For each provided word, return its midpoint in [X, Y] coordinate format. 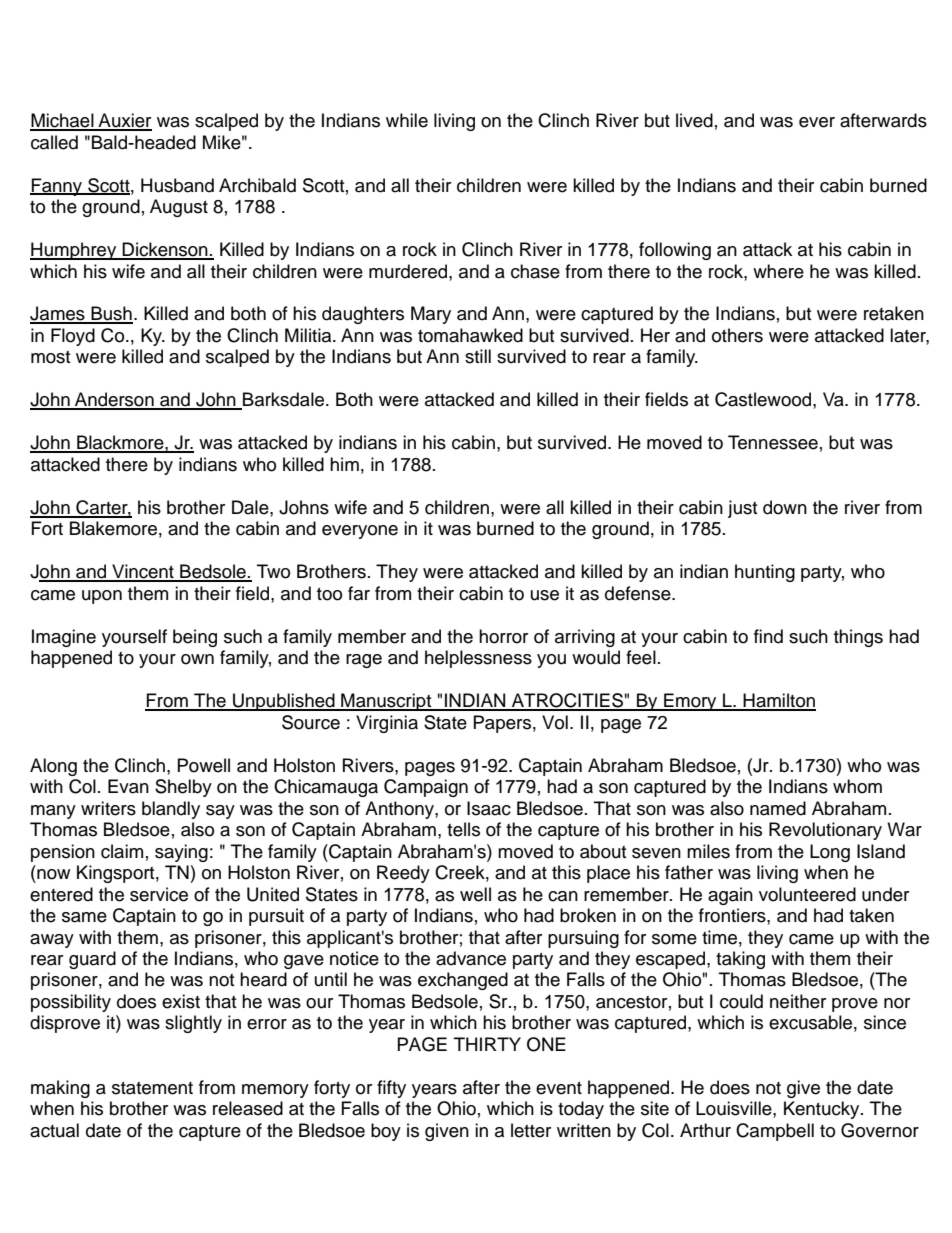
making [60, 1089]
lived [694, 120]
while [407, 120]
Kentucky [823, 1110]
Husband [177, 185]
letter [531, 1130]
